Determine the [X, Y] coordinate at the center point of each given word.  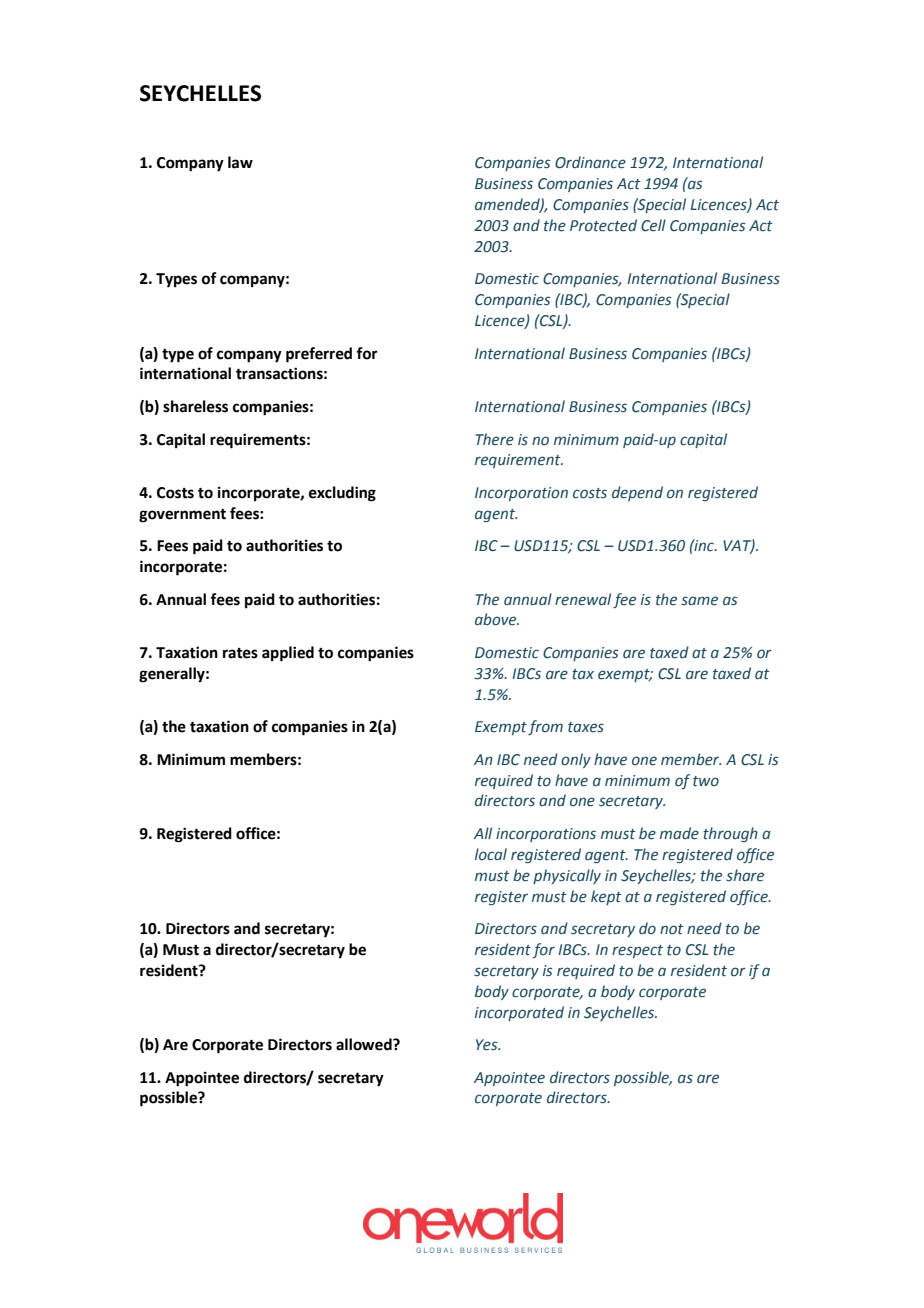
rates [240, 653]
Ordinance [590, 162]
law [240, 162]
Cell [653, 225]
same [699, 601]
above [497, 619]
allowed [365, 1044]
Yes [488, 1045]
